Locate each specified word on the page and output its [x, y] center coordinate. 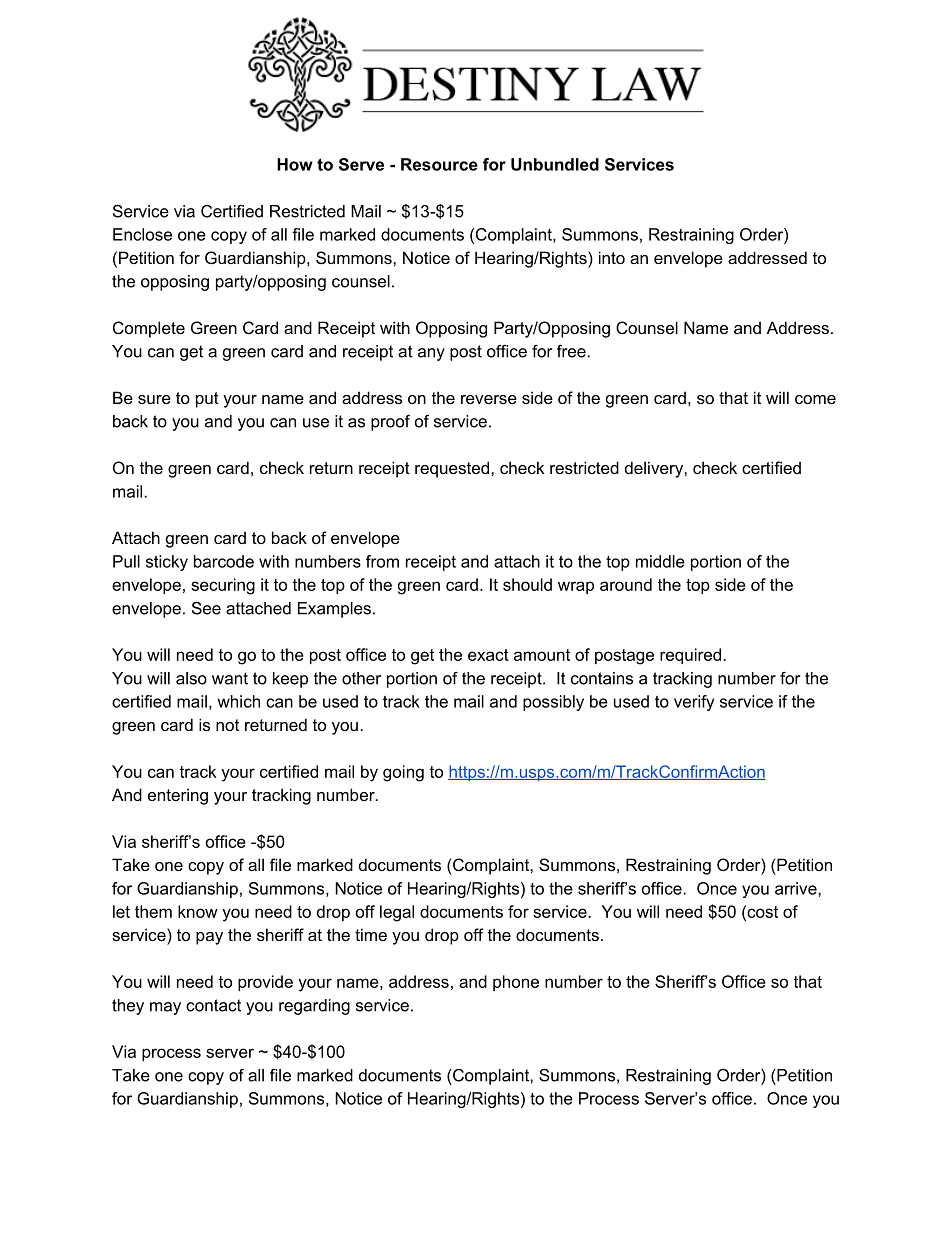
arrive [797, 888]
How [295, 164]
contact [213, 1005]
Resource [439, 164]
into [612, 257]
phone [516, 983]
